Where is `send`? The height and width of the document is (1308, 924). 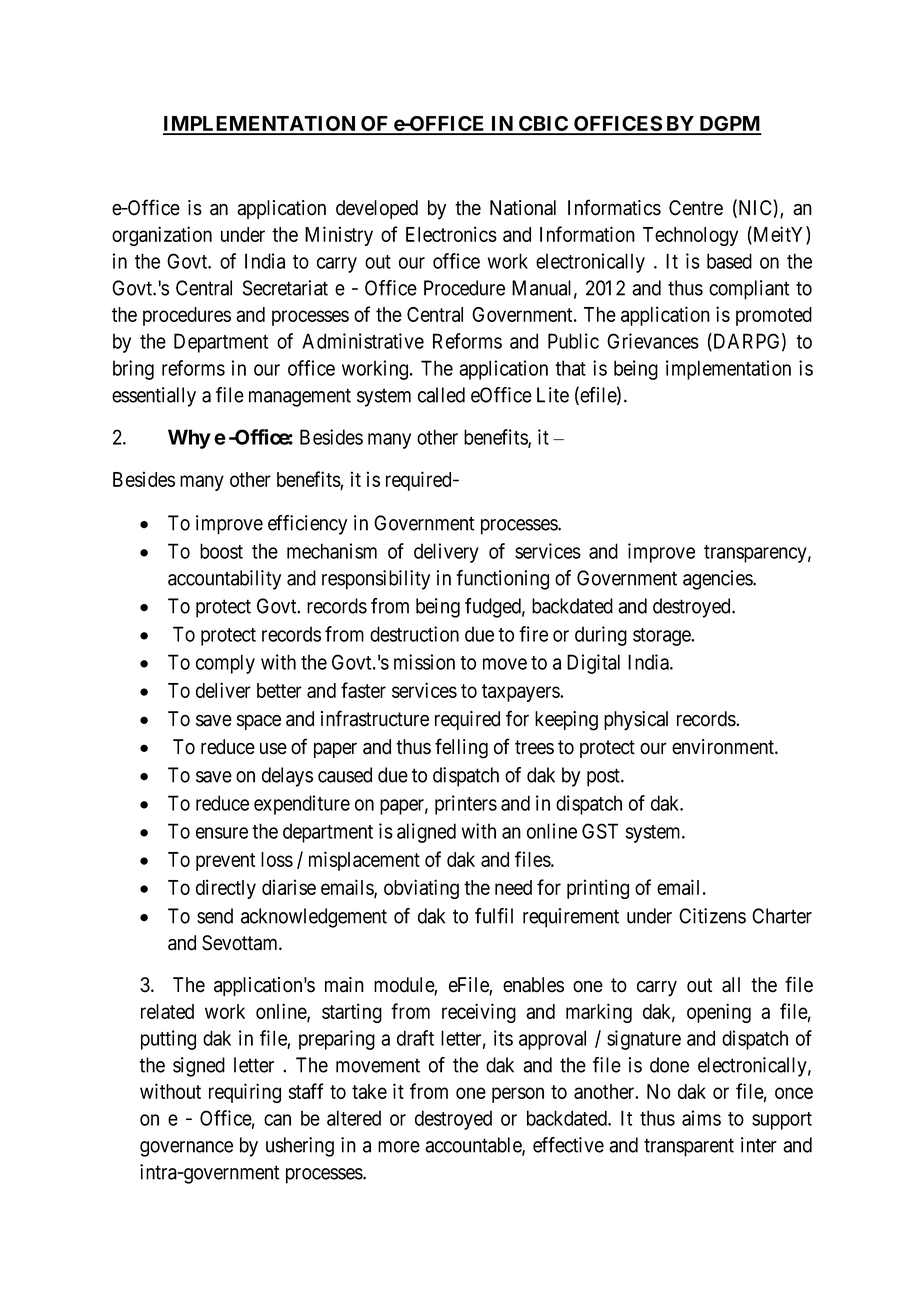 send is located at coordinates (215, 916).
